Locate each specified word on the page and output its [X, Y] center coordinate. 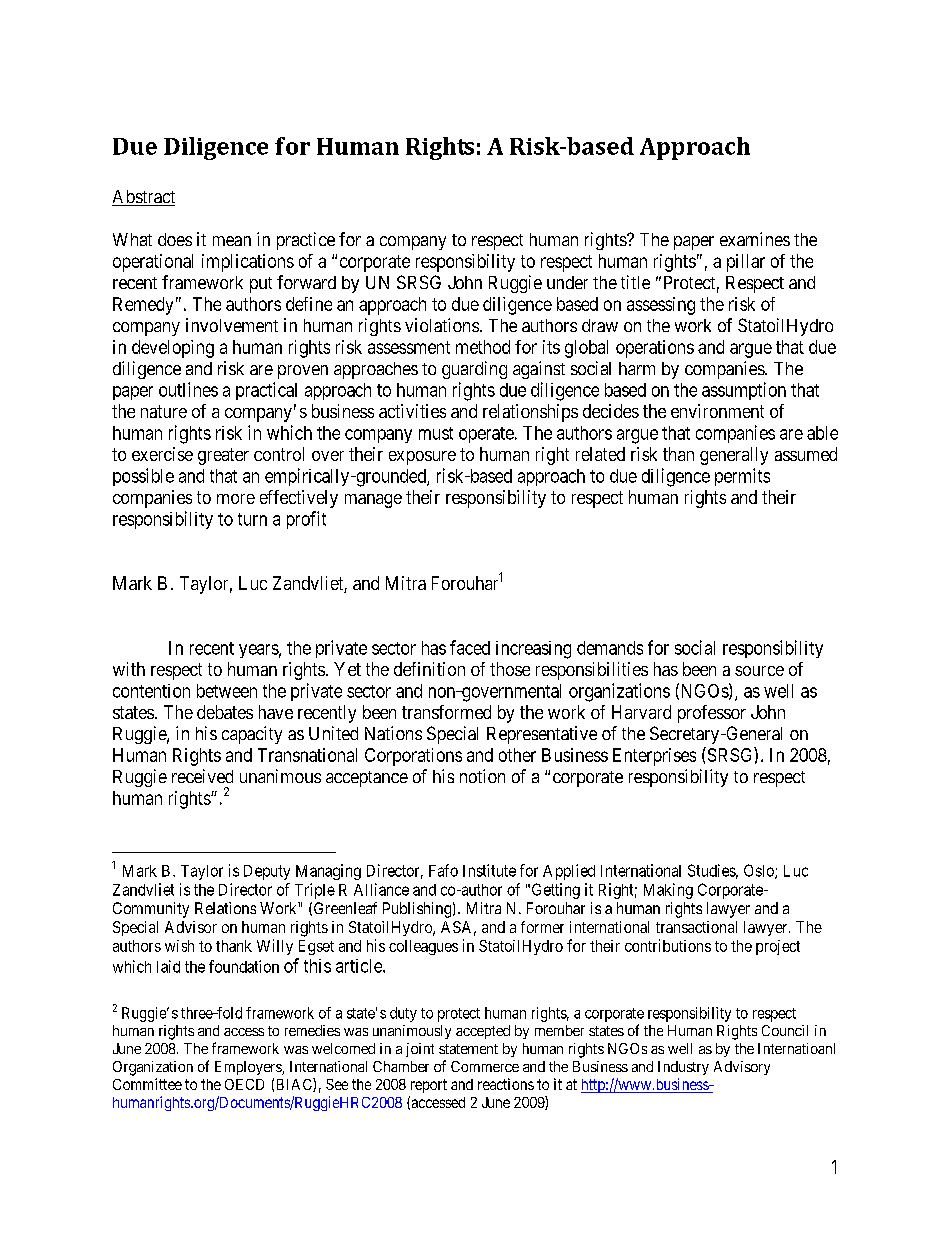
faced [470, 647]
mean [232, 241]
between [227, 691]
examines [755, 239]
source [759, 671]
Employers [249, 1068]
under [567, 282]
